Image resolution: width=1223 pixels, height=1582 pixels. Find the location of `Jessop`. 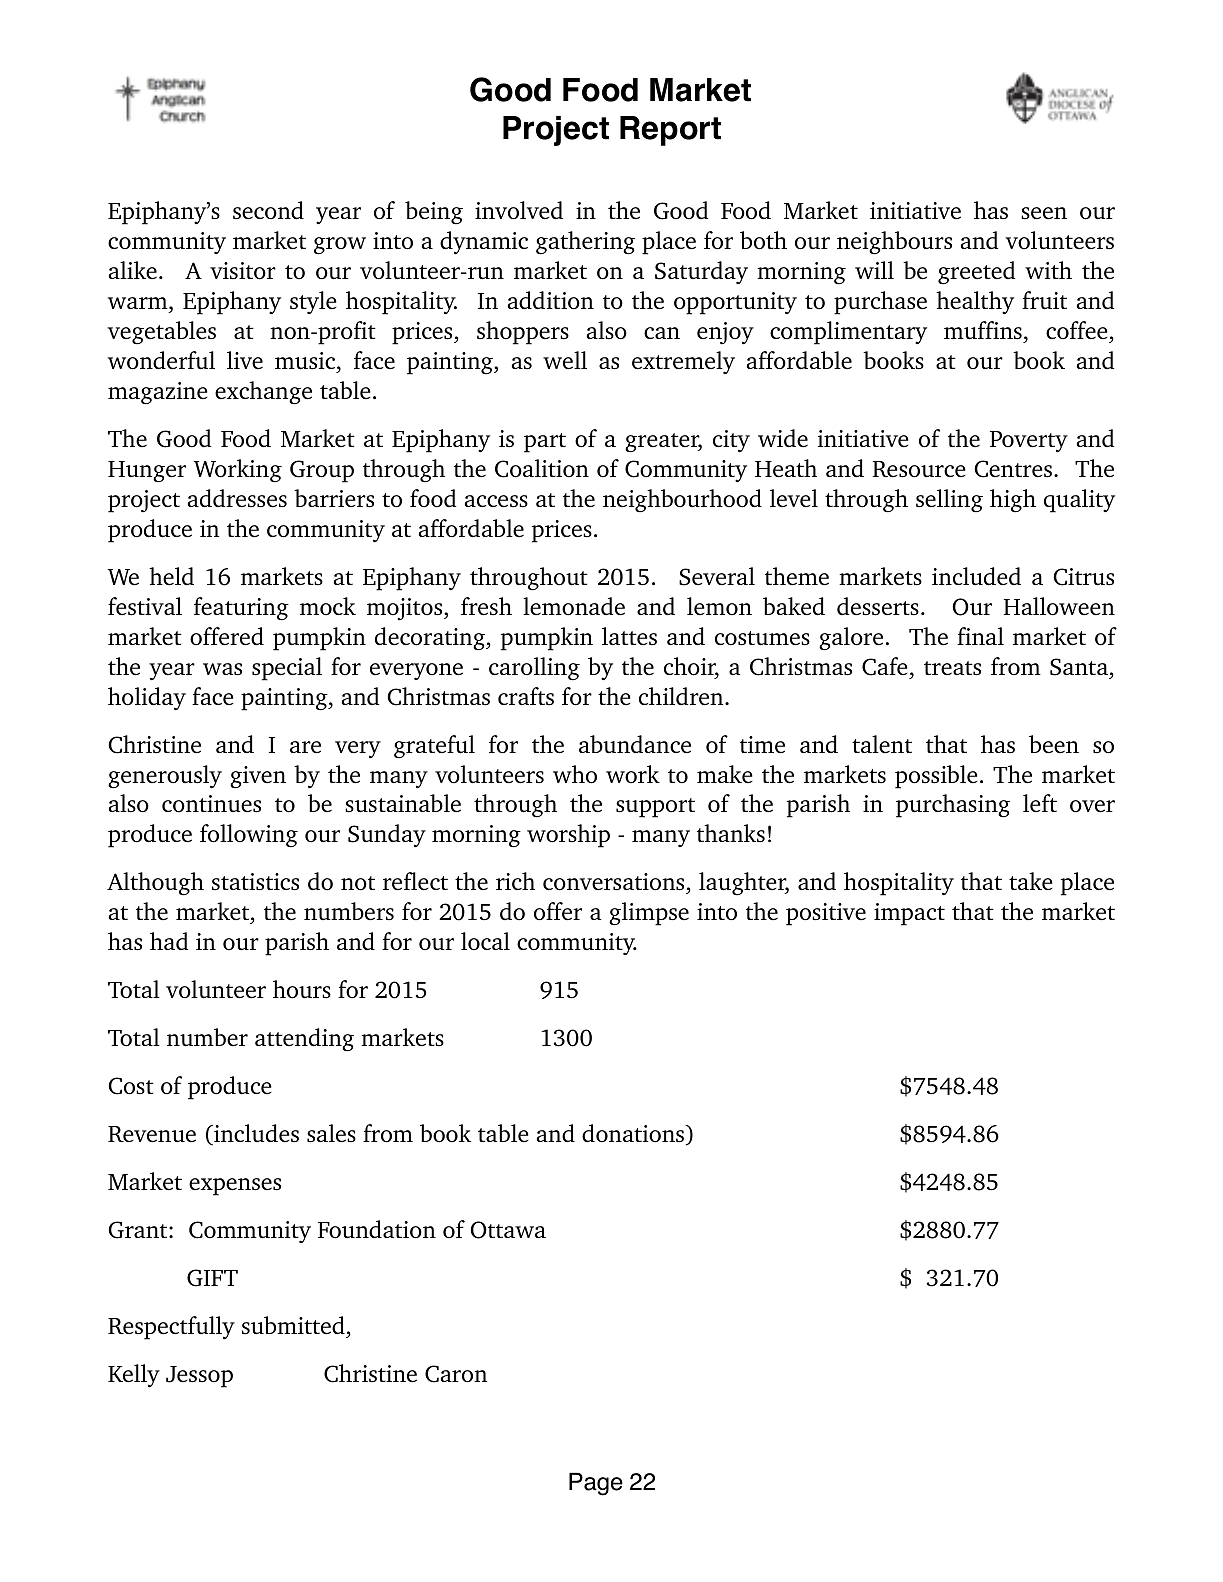

Jessop is located at coordinates (199, 1377).
